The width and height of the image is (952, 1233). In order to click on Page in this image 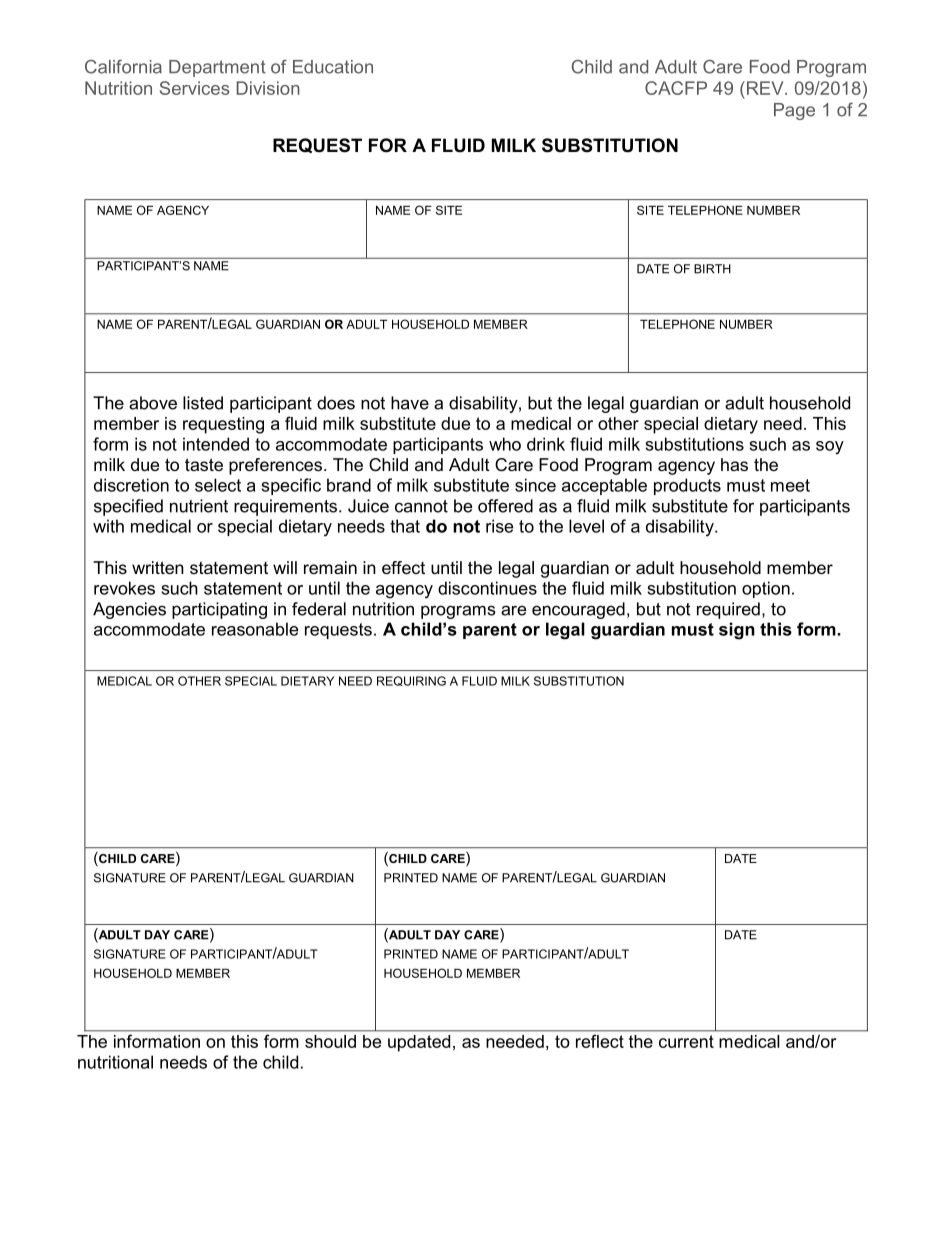, I will do `click(794, 111)`.
